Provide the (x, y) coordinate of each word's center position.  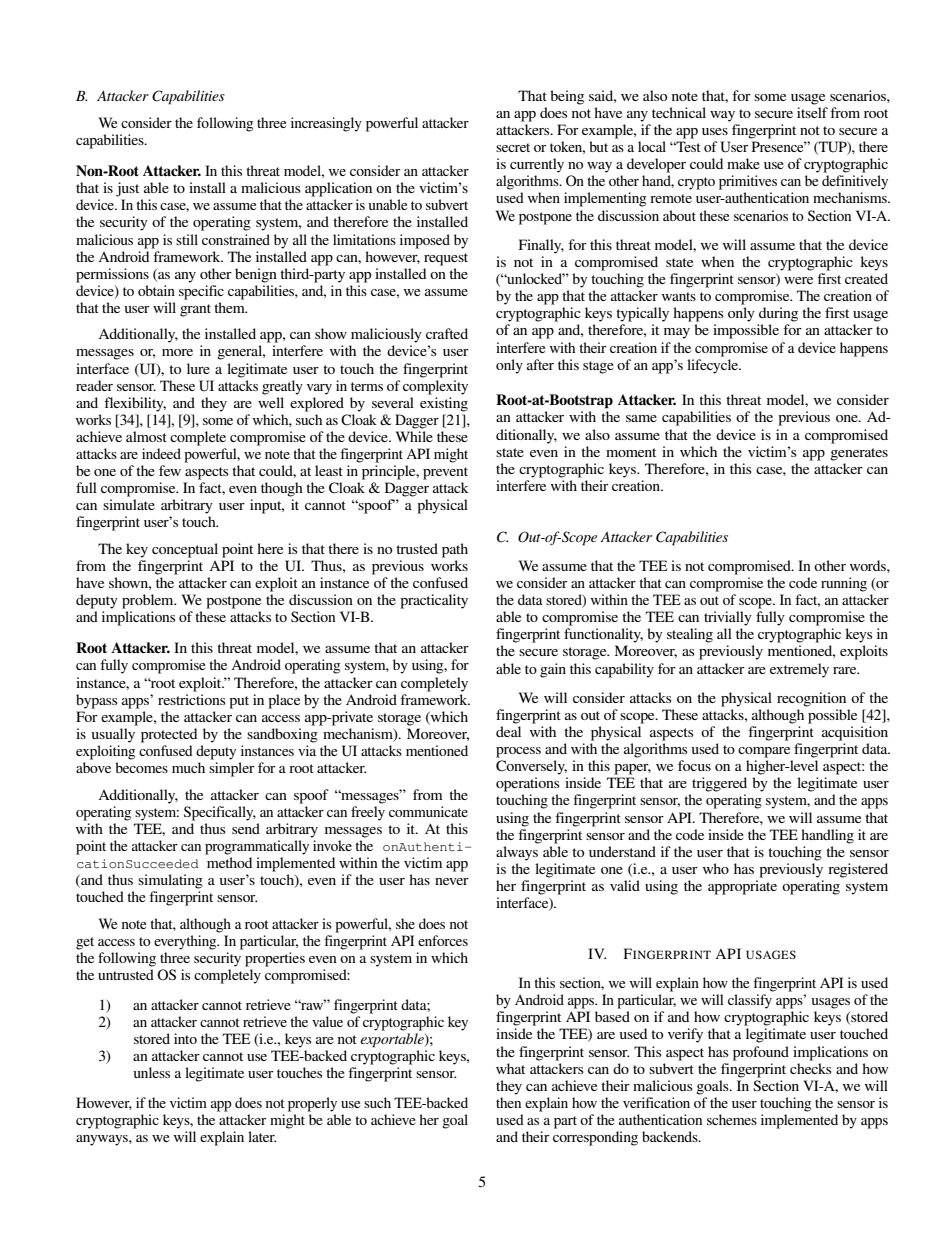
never (452, 881)
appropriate (742, 887)
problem (149, 601)
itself (812, 112)
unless (152, 1072)
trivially (728, 618)
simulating (170, 881)
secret (513, 147)
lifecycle (714, 366)
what (510, 1068)
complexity (435, 387)
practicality (434, 601)
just (127, 189)
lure (198, 368)
